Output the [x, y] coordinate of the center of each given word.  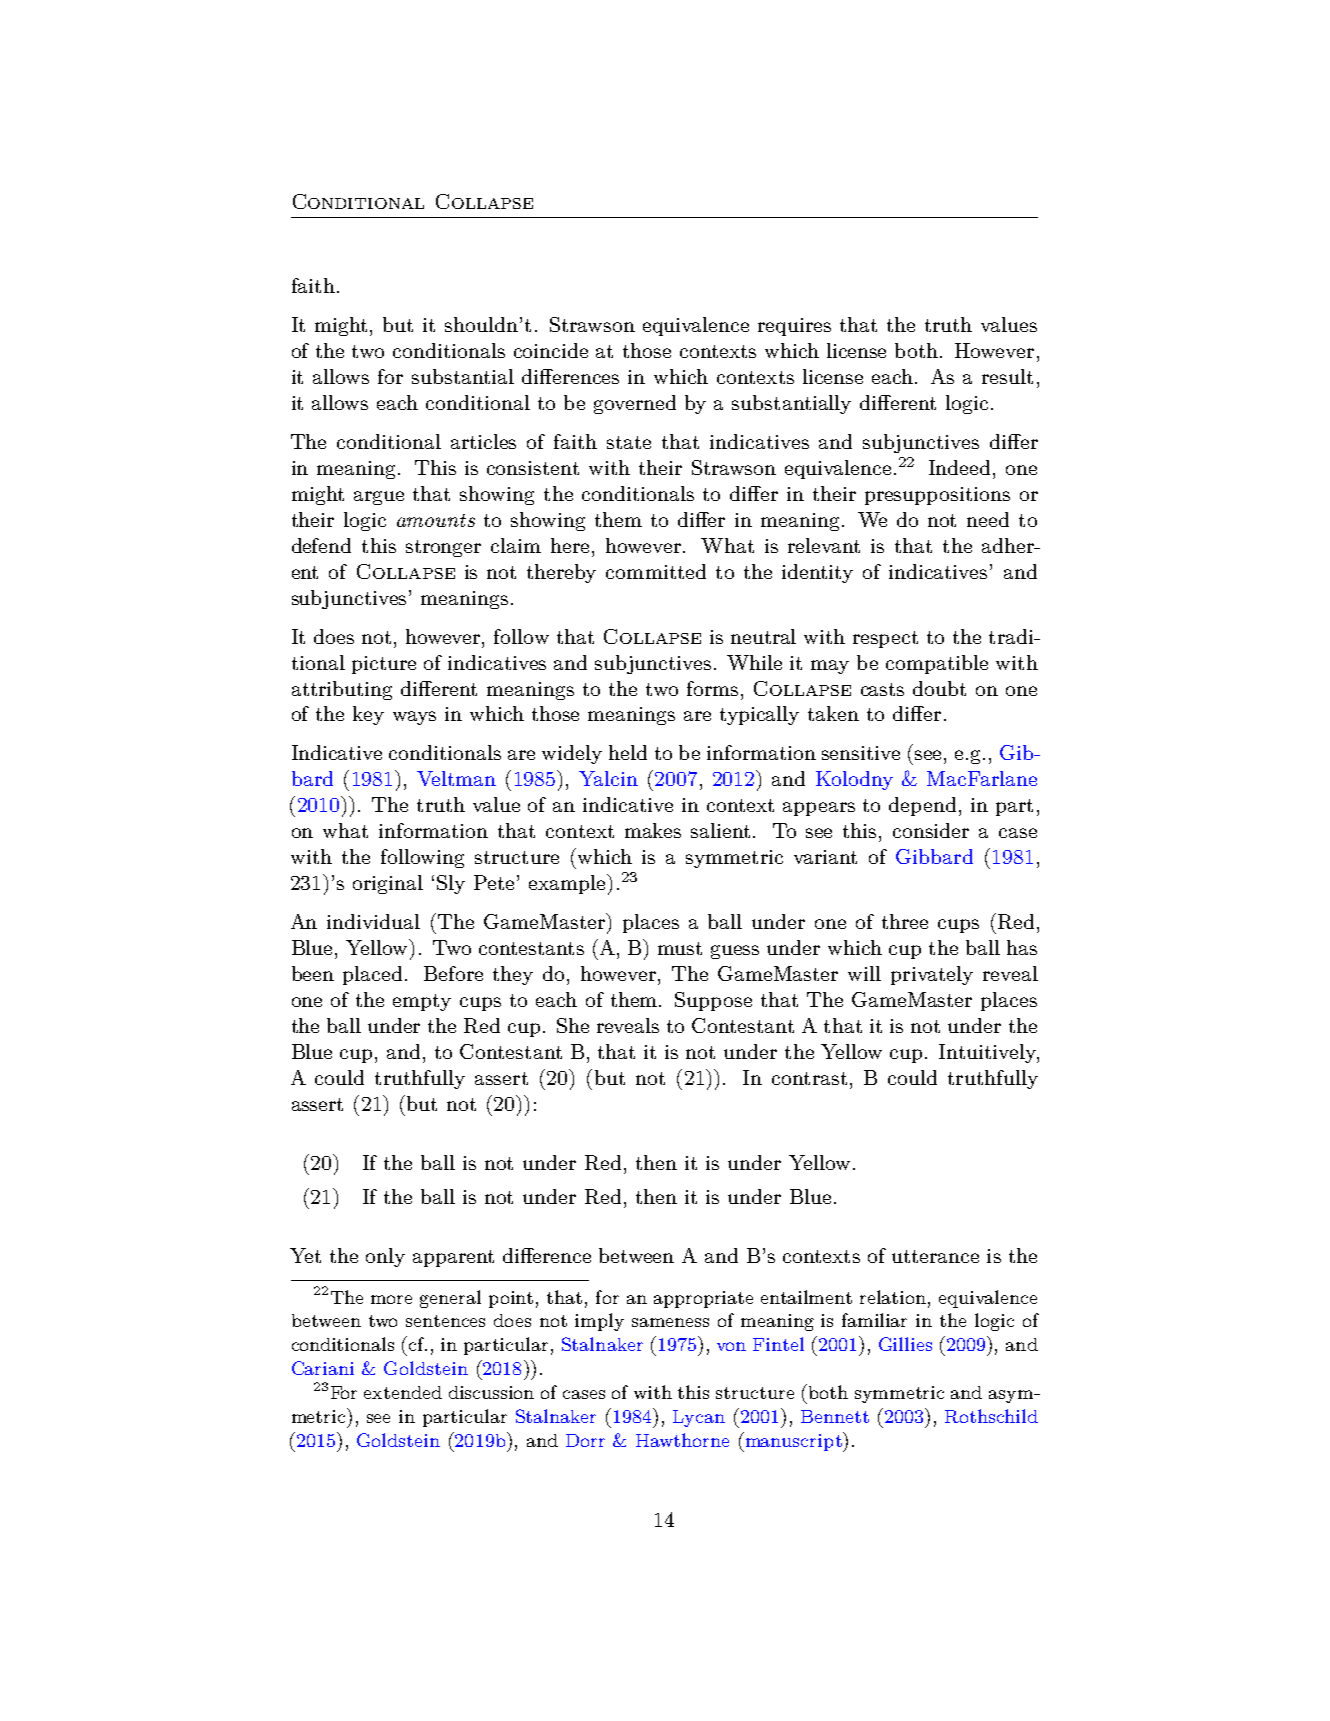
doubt [939, 688]
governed [635, 404]
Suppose [713, 1001]
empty [422, 1002]
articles [483, 441]
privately [932, 975]
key [368, 715]
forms [712, 688]
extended [403, 1392]
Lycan [699, 1418]
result [1007, 376]
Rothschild [991, 1416]
